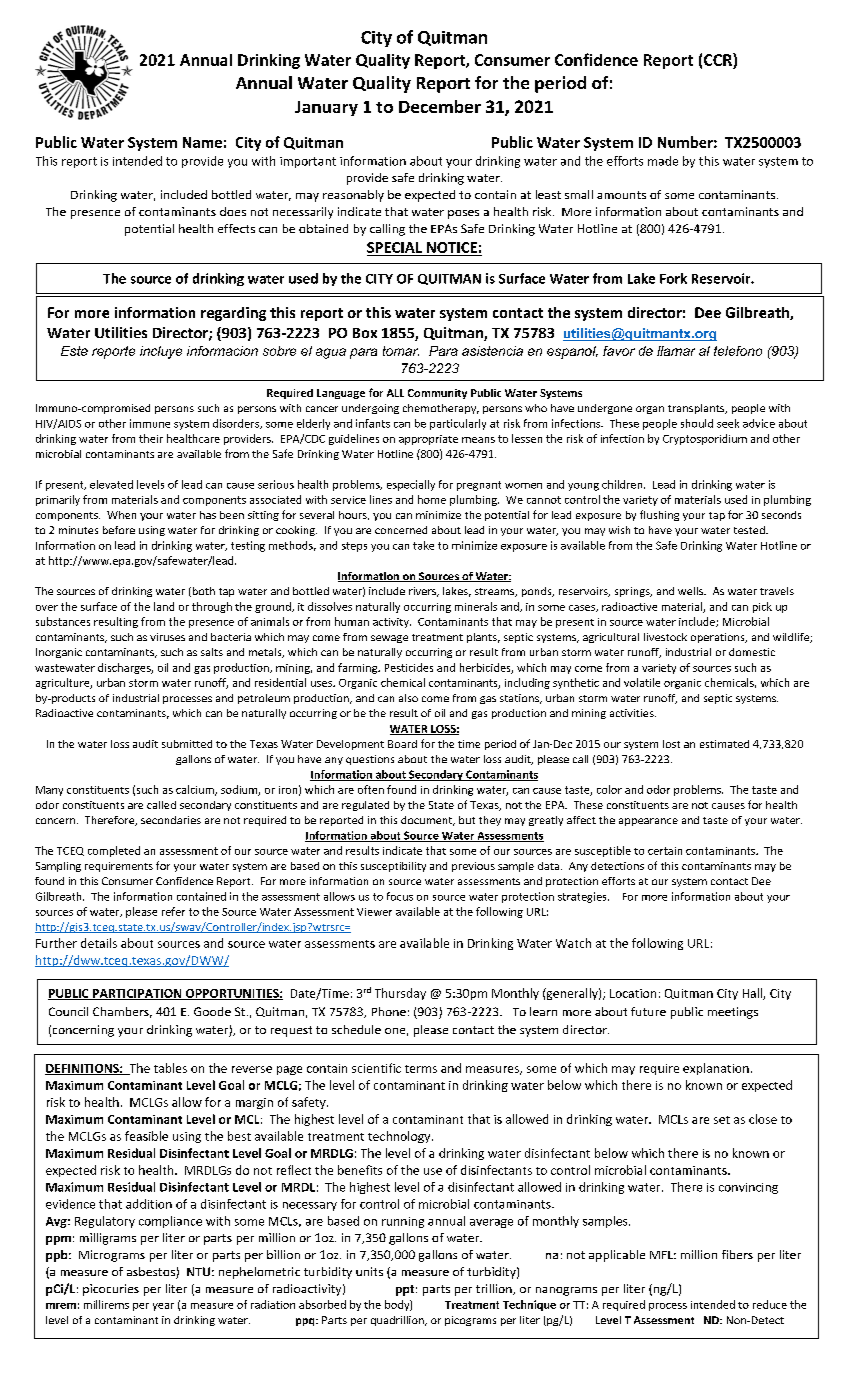  I want to click on December, so click(440, 106).
